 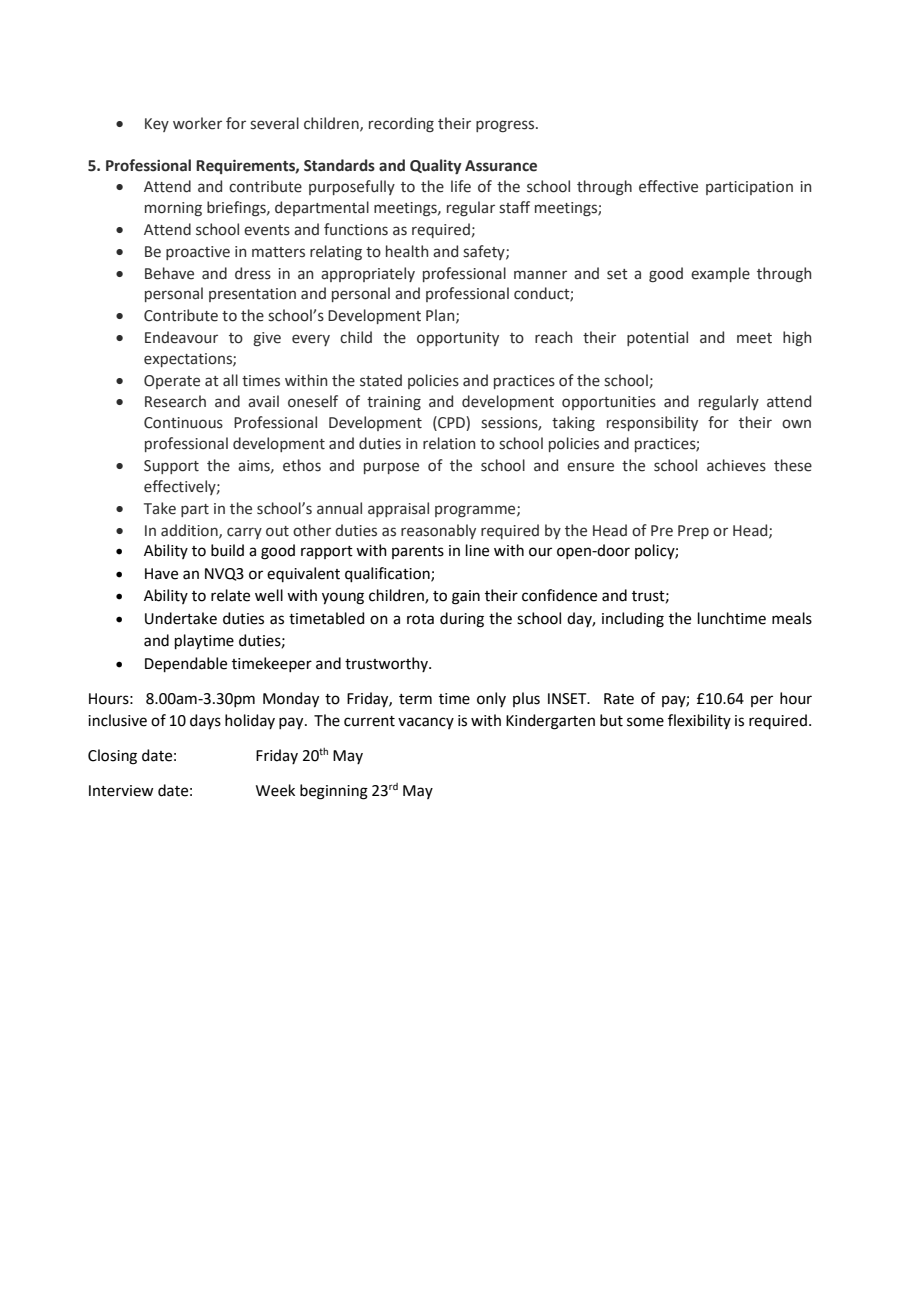 What do you see at coordinates (449, 443) in the page?
I see `relation` at bounding box center [449, 443].
